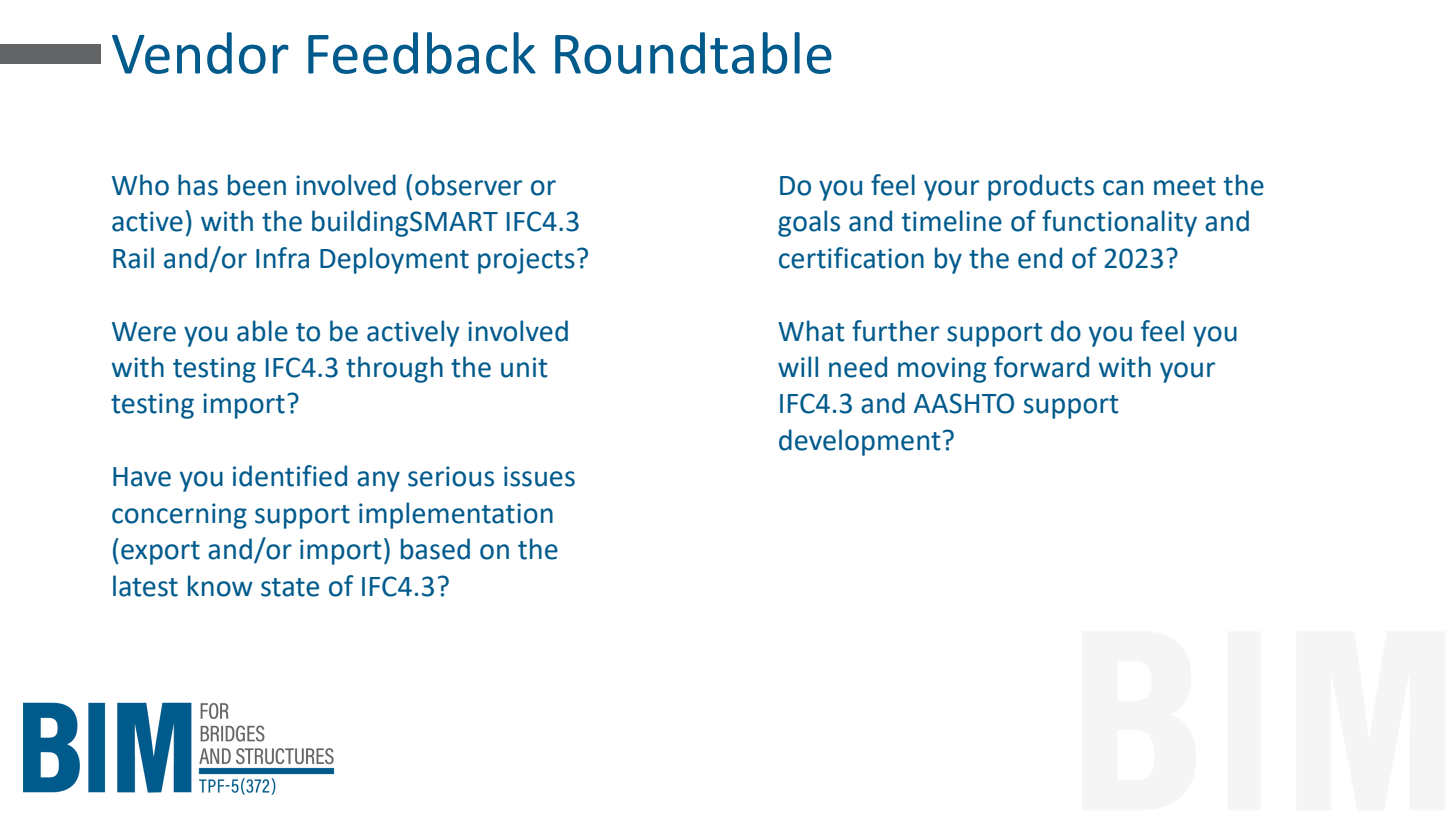  I want to click on Feedback, so click(422, 53).
